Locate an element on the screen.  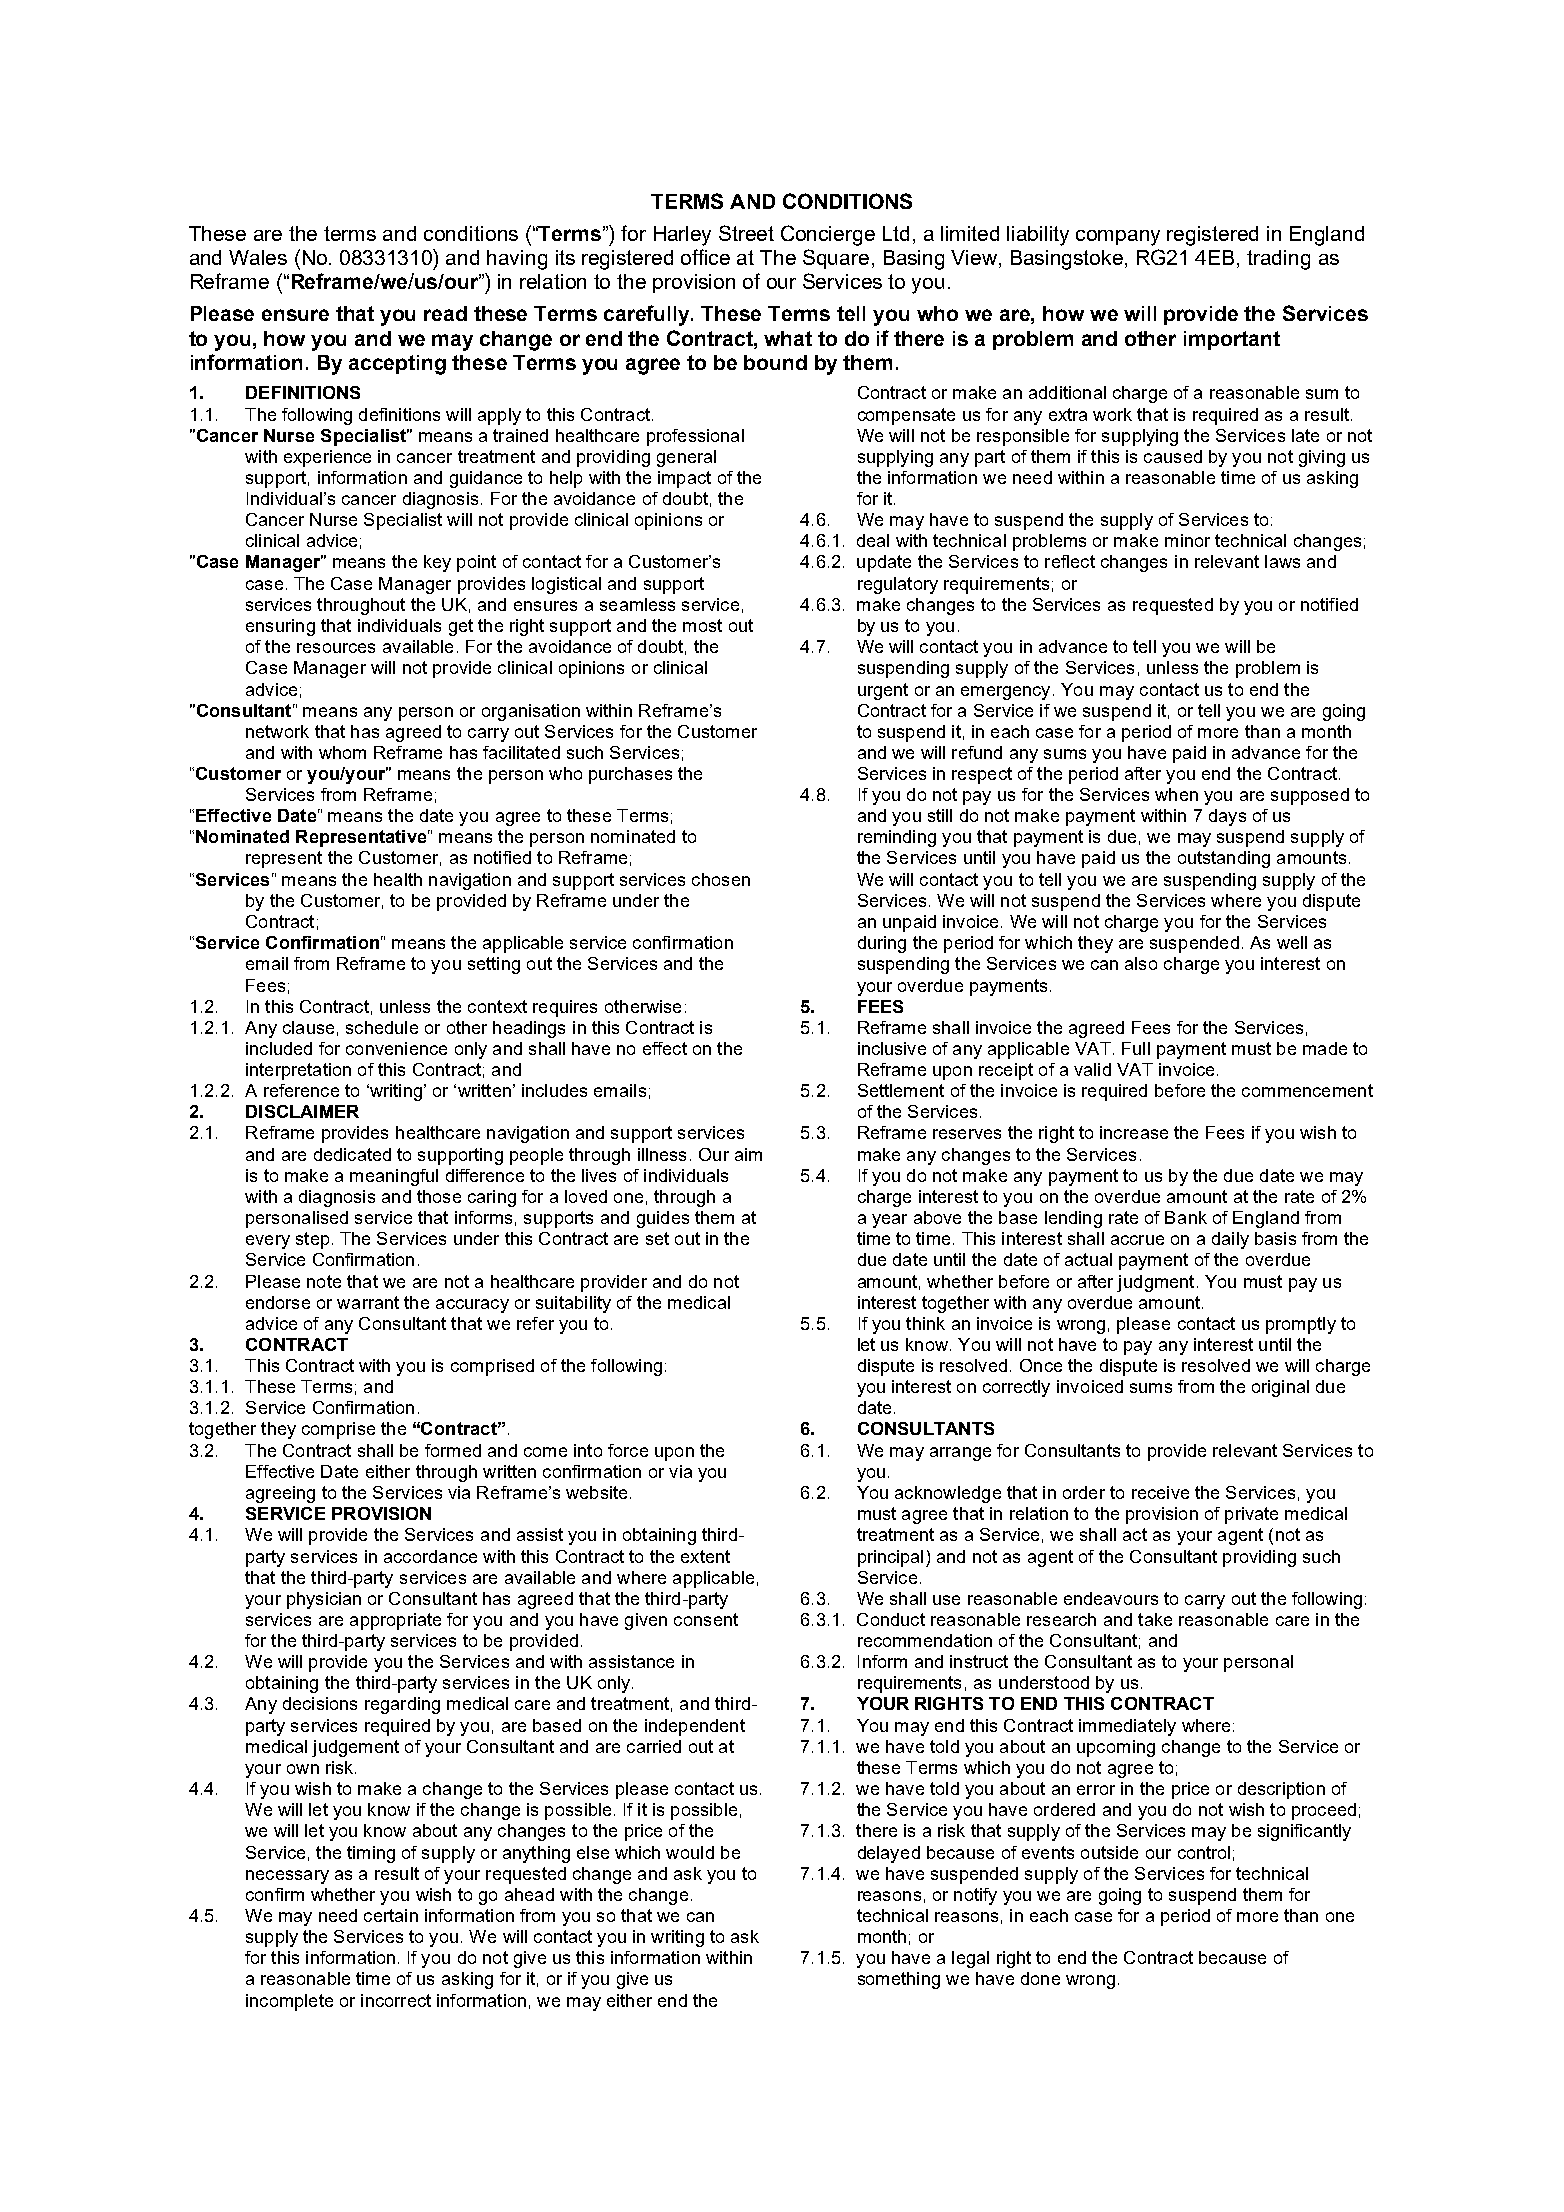
read is located at coordinates (445, 313).
